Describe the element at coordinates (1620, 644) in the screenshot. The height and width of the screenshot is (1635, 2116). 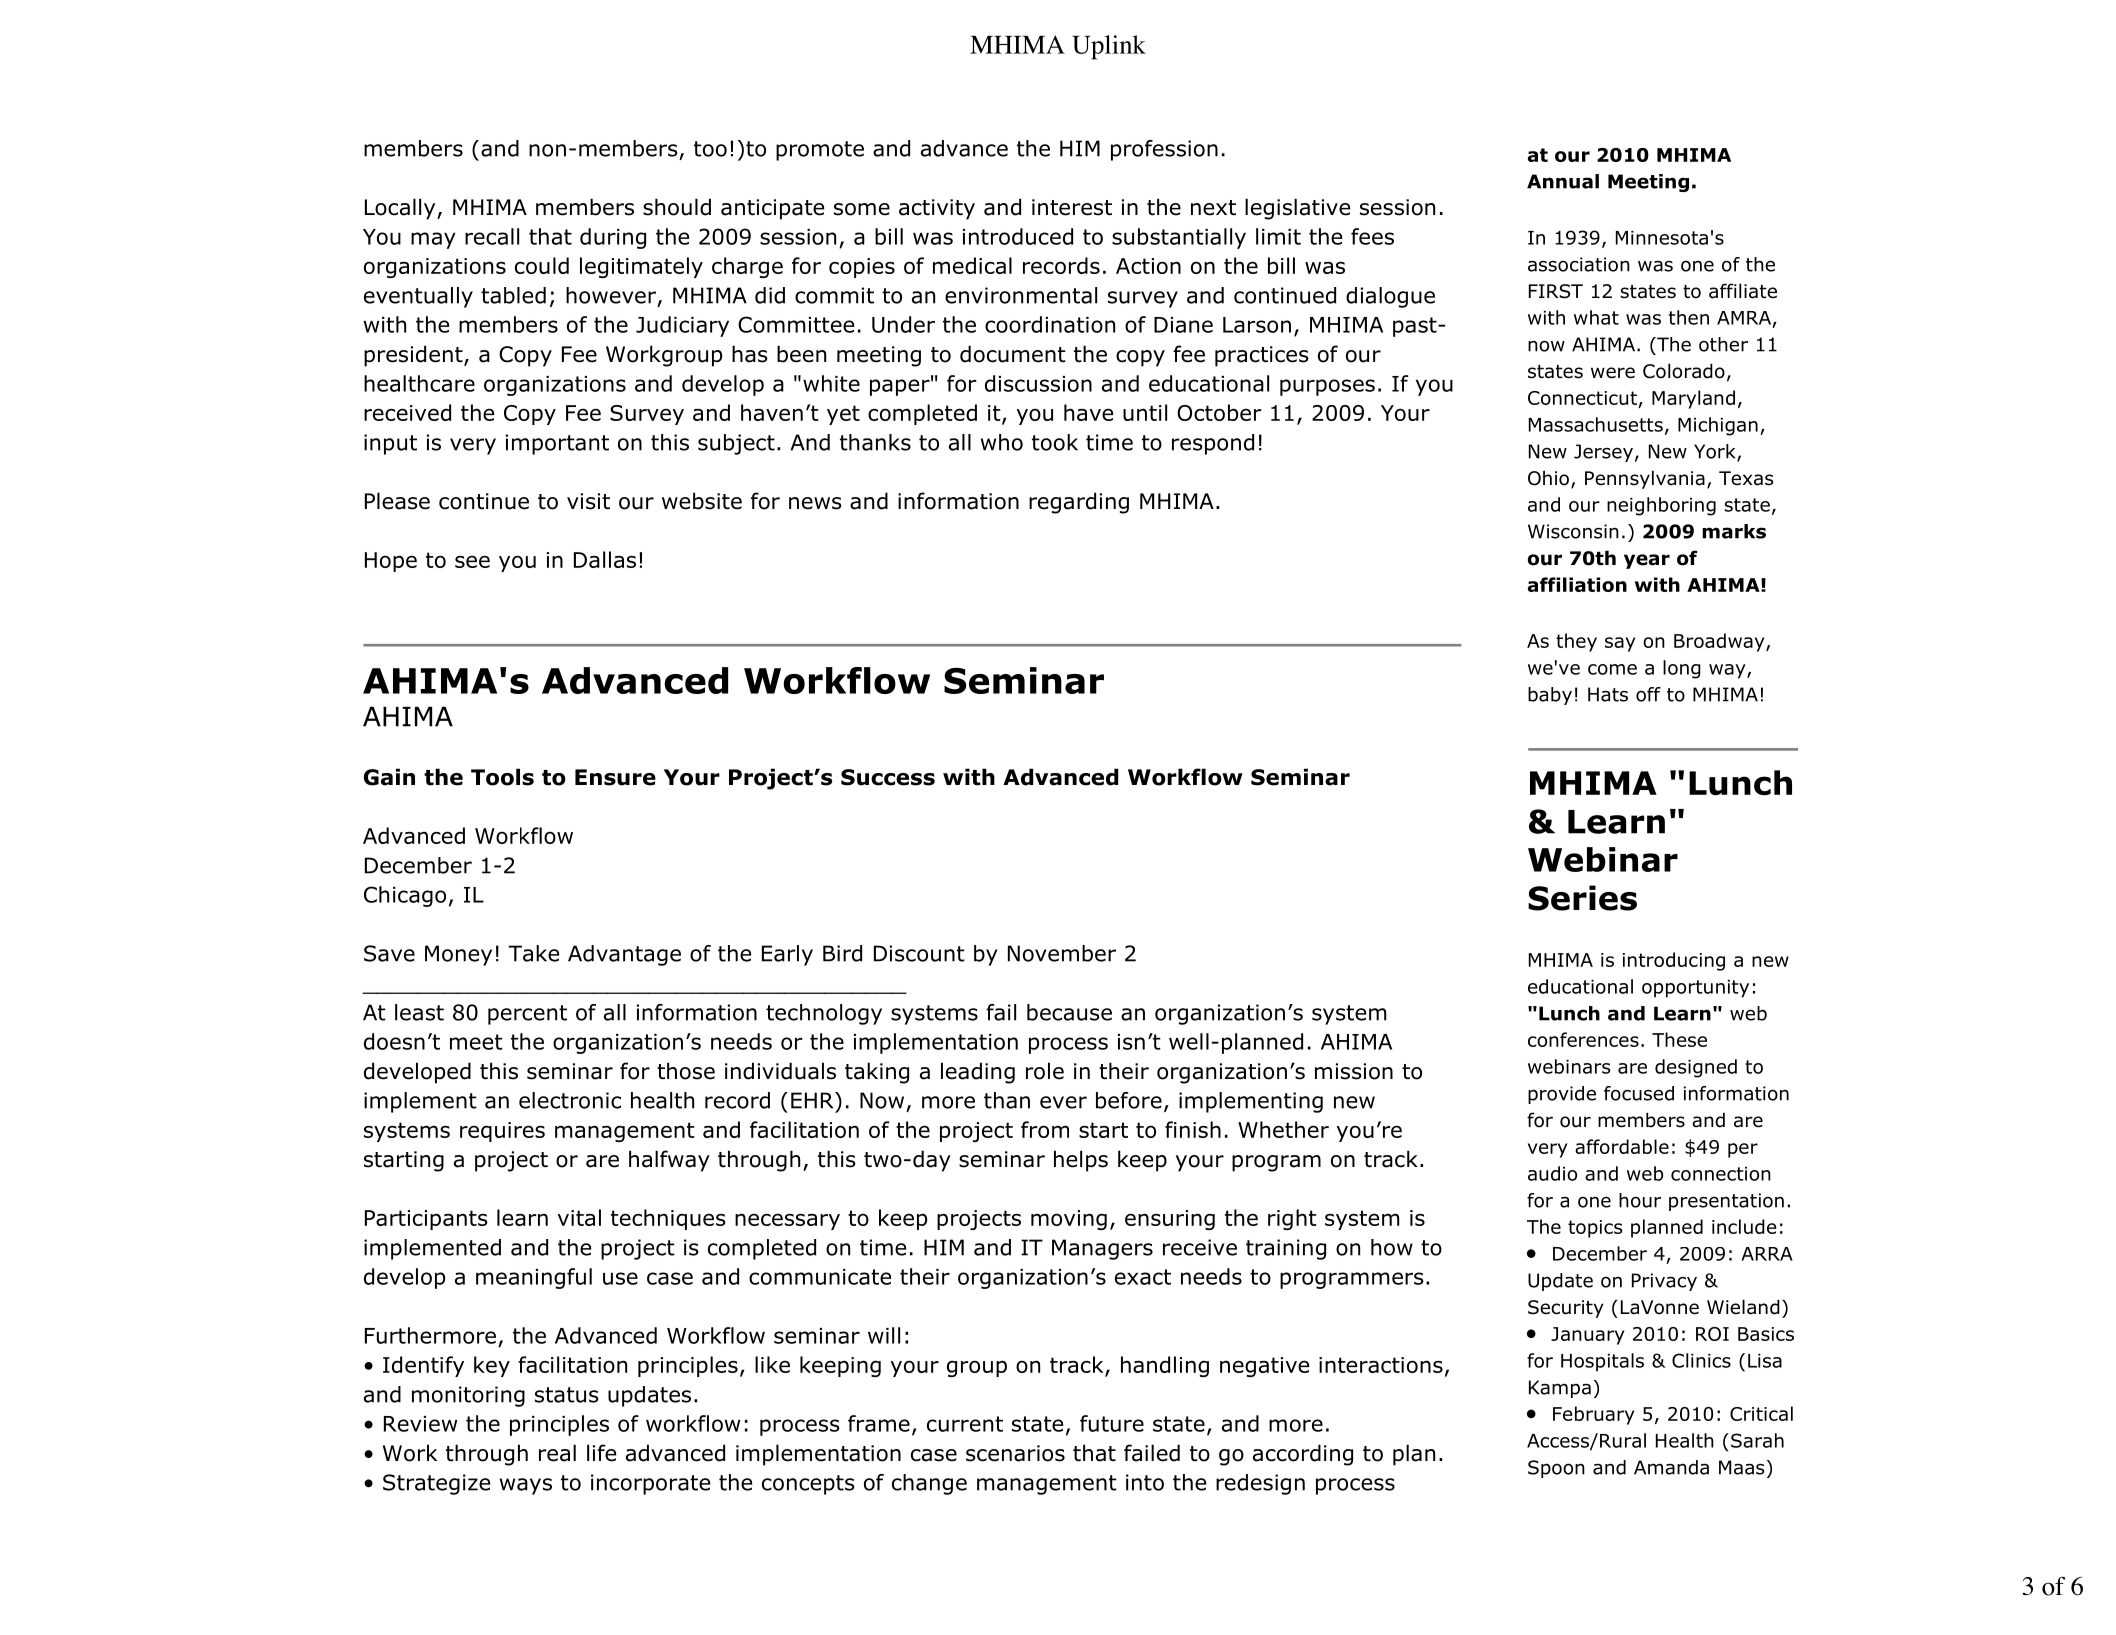
I see `say` at that location.
